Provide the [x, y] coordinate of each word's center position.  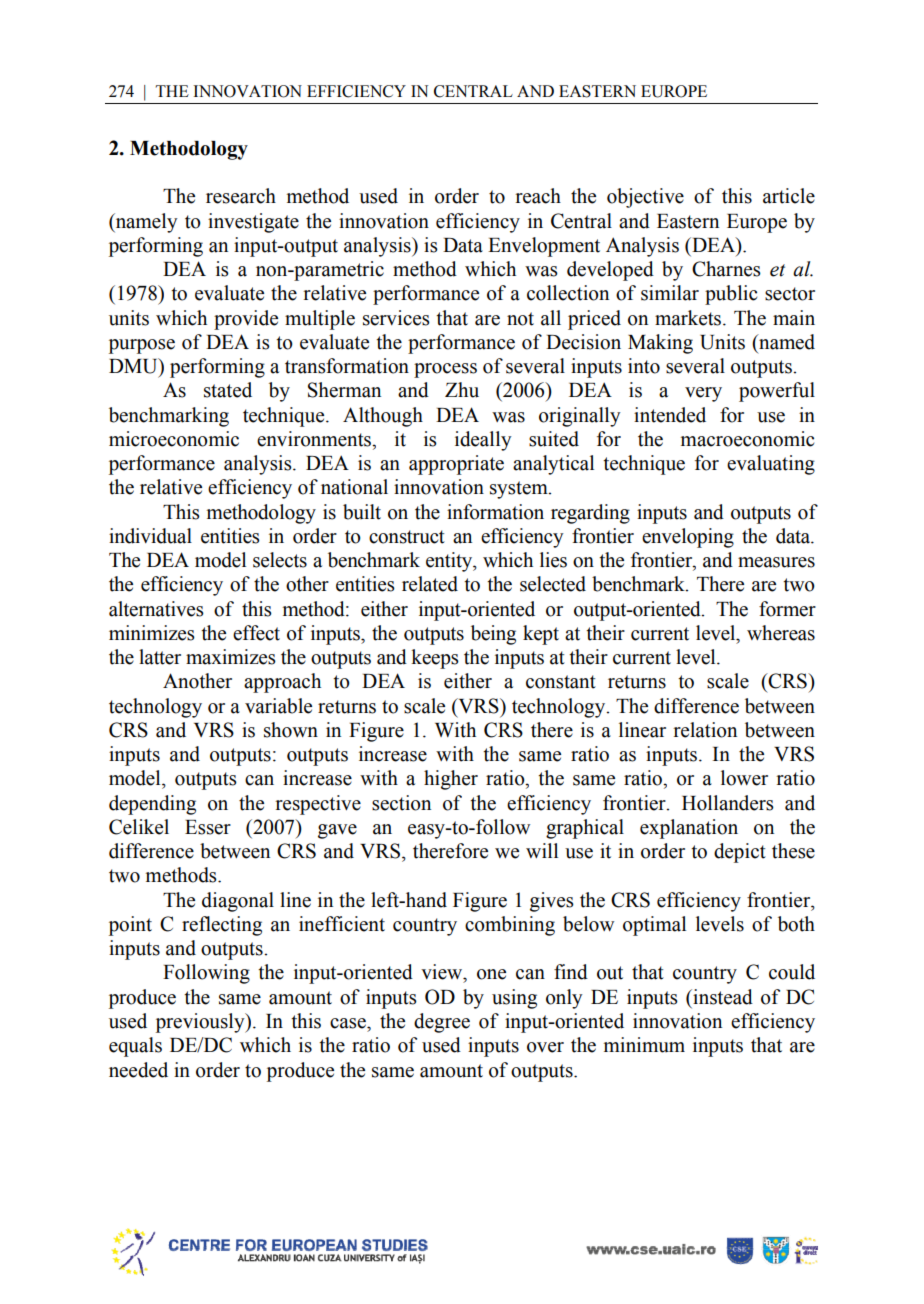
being [493, 635]
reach [538, 196]
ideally [483, 441]
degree [442, 1023]
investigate [253, 223]
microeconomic [174, 439]
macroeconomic [747, 439]
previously [201, 1023]
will [542, 850]
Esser [208, 827]
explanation [689, 829]
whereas [781, 633]
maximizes [231, 657]
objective [645, 198]
